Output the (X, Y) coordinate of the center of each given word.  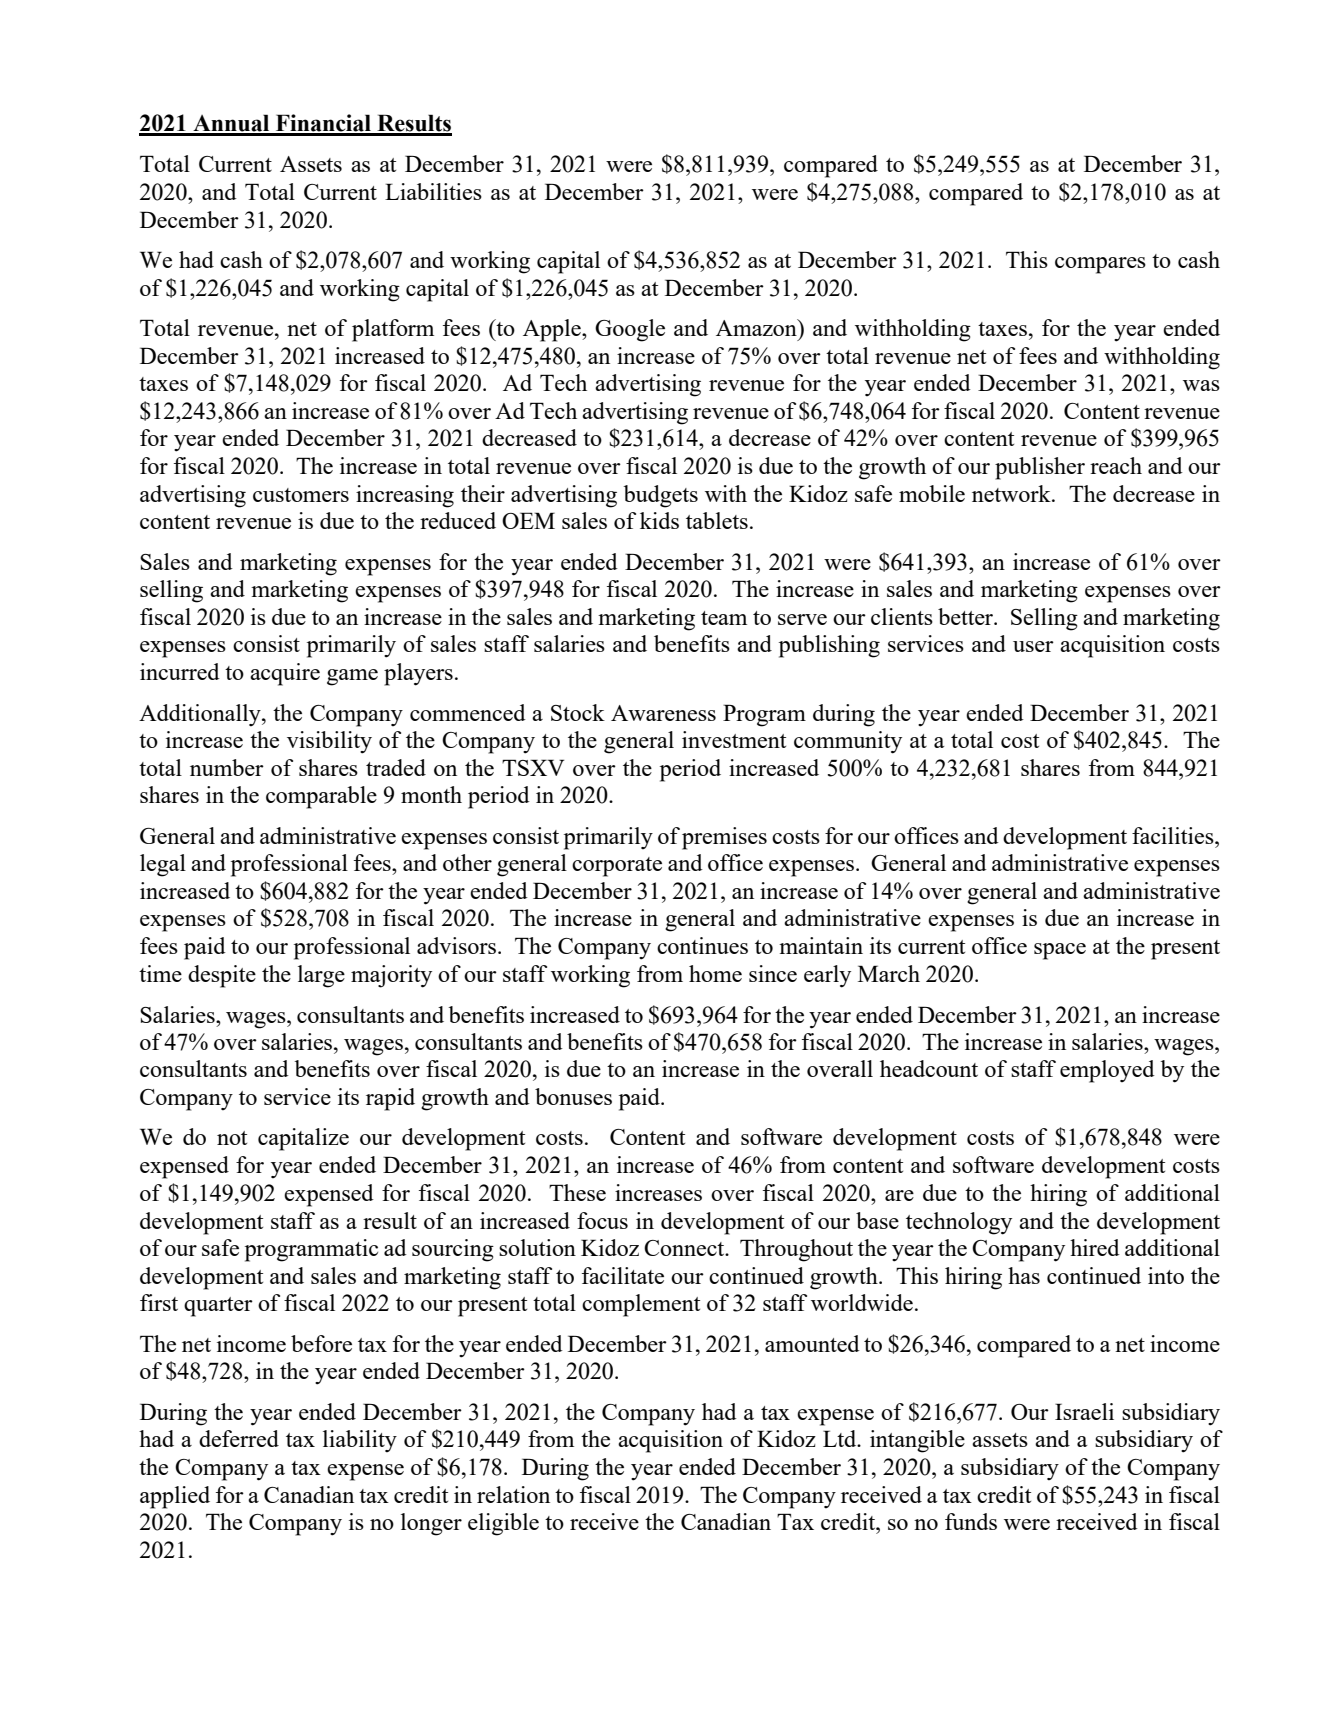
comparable (321, 797)
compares (1100, 265)
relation (513, 1494)
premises (724, 838)
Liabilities (433, 191)
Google (630, 330)
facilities (1174, 835)
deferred (239, 1438)
